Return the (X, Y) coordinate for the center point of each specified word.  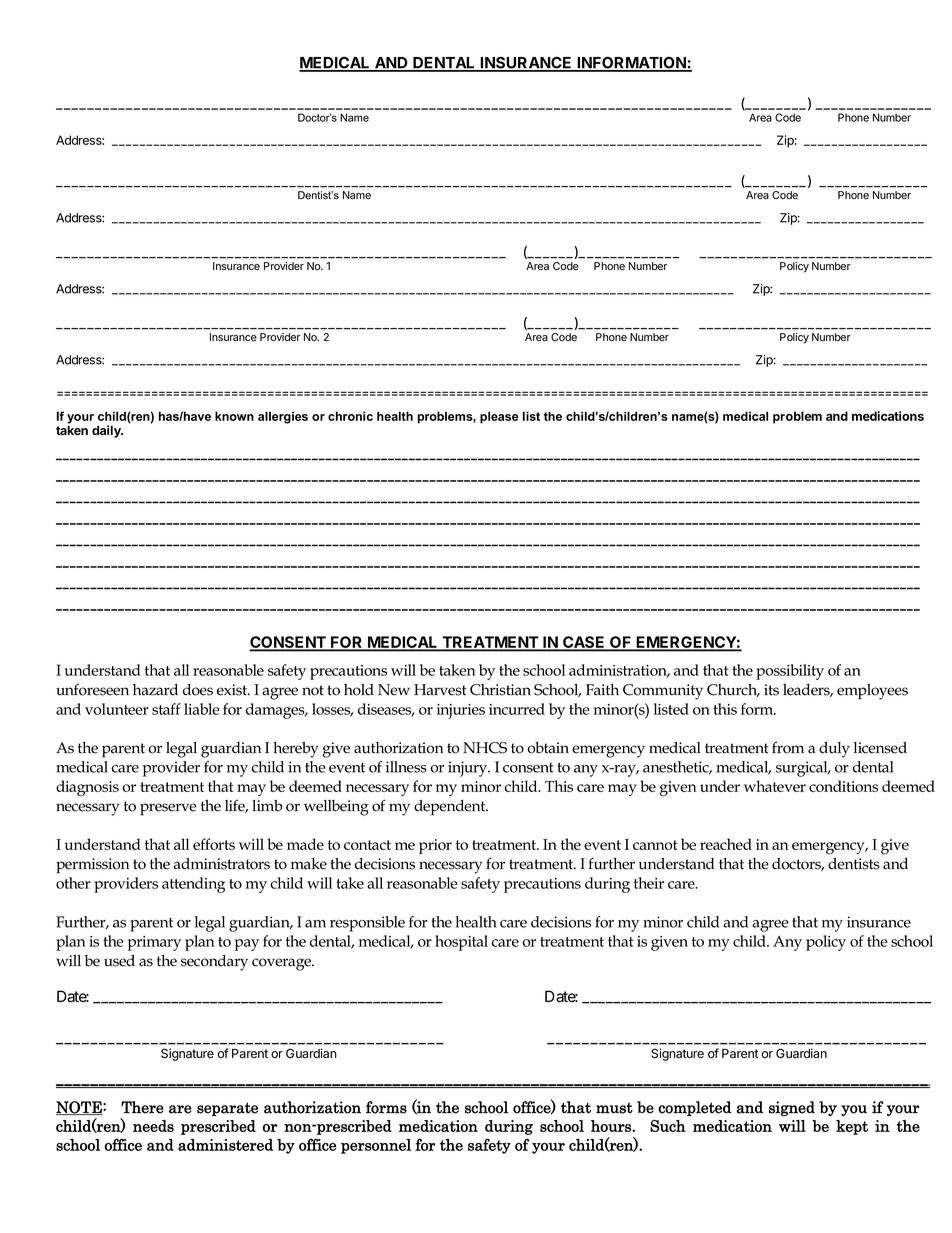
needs (153, 1126)
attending (193, 885)
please (499, 417)
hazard (155, 690)
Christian (500, 690)
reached (726, 844)
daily (107, 431)
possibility (790, 672)
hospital (461, 943)
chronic (350, 416)
